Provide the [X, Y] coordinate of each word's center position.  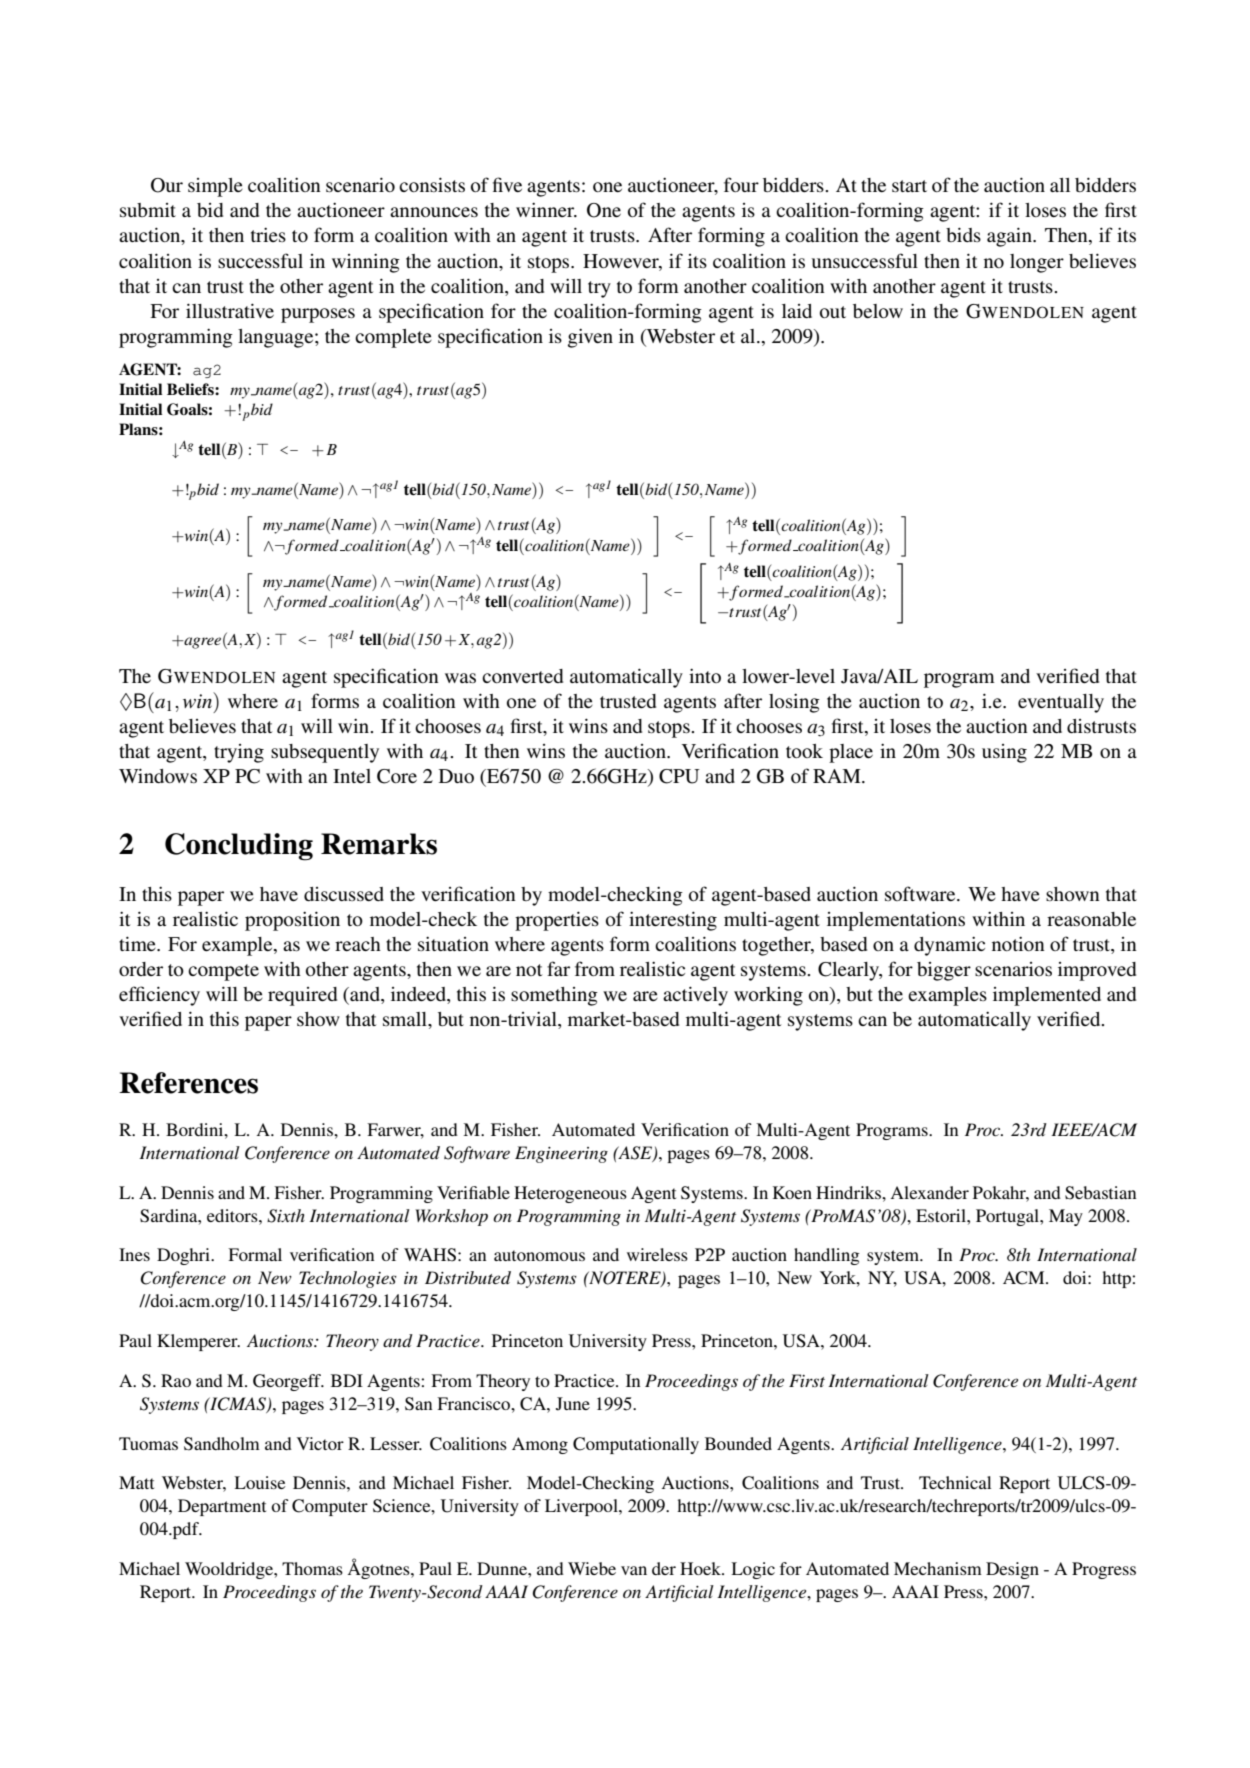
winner [546, 210]
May [1066, 1217]
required [302, 996]
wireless [657, 1254]
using [1004, 753]
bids [963, 234]
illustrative [230, 310]
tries [268, 235]
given [590, 338]
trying [239, 753]
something [554, 996]
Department [222, 1507]
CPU [679, 776]
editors [233, 1215]
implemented [1047, 996]
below [878, 311]
